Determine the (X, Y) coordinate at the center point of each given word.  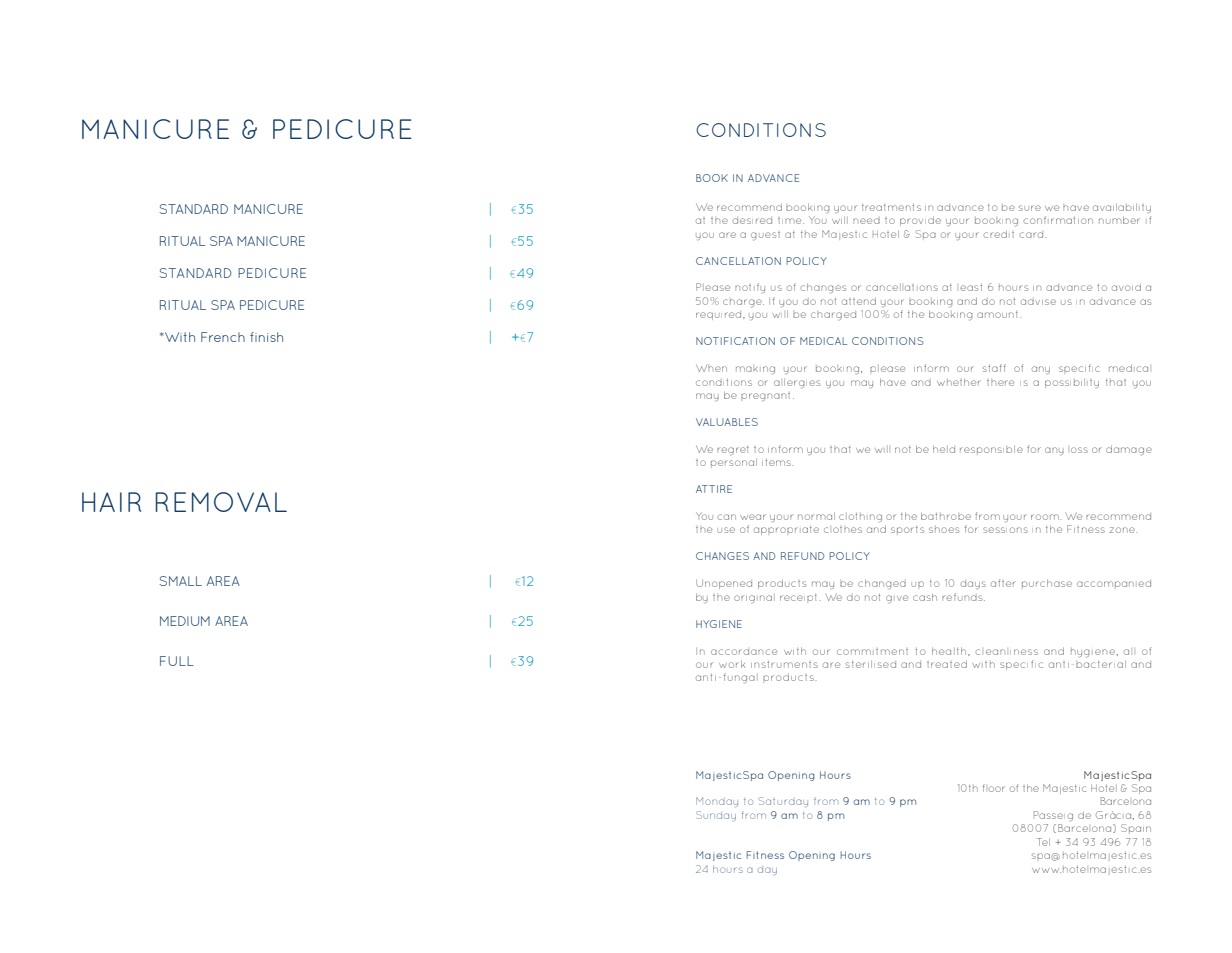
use (726, 530)
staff (994, 368)
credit (998, 234)
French (223, 337)
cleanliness (1006, 652)
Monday (717, 802)
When (711, 368)
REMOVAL (221, 502)
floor (994, 788)
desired (752, 220)
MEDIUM (185, 621)
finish (266, 337)
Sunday (716, 816)
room (1046, 517)
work (732, 664)
